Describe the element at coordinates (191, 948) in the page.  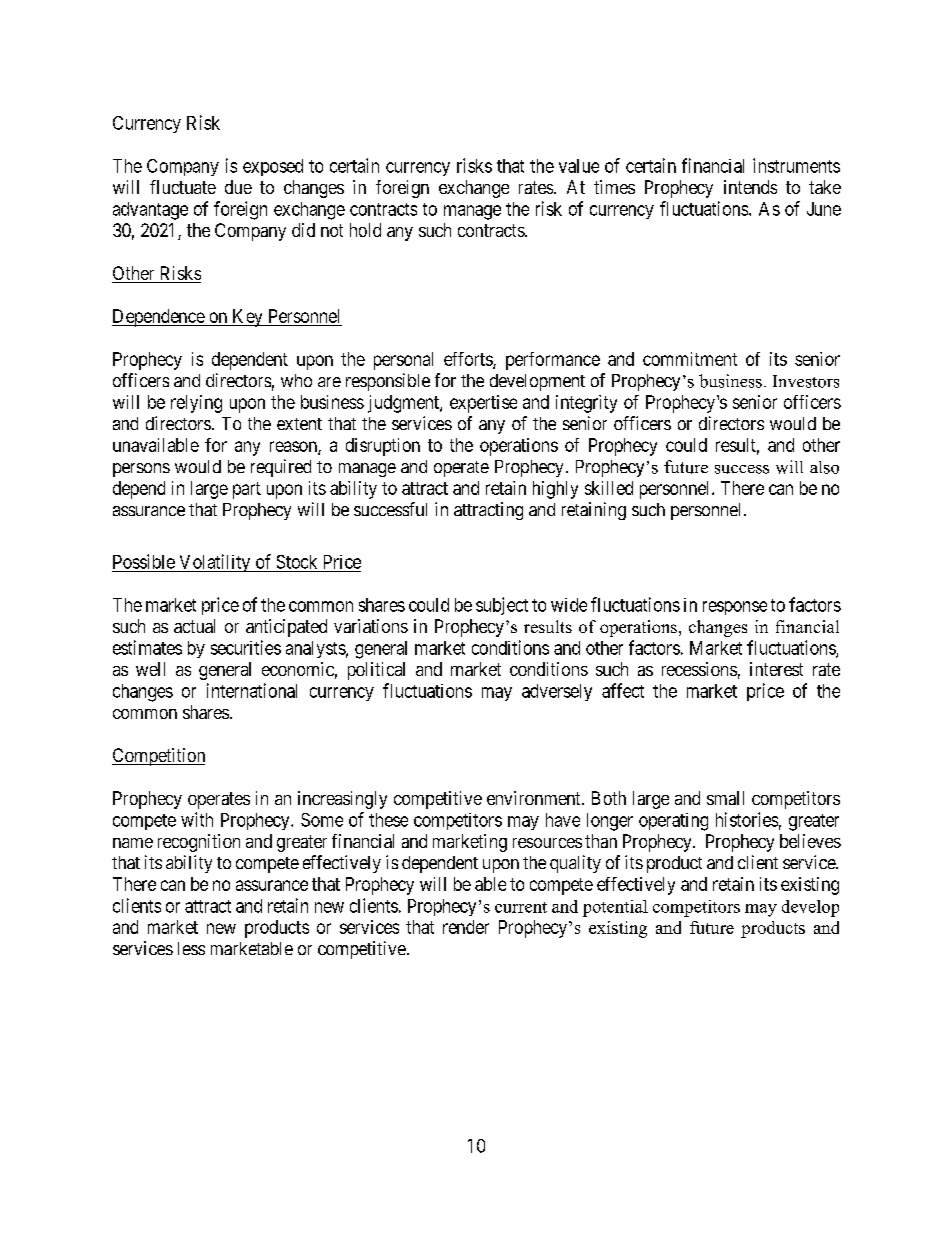
I see `less` at that location.
